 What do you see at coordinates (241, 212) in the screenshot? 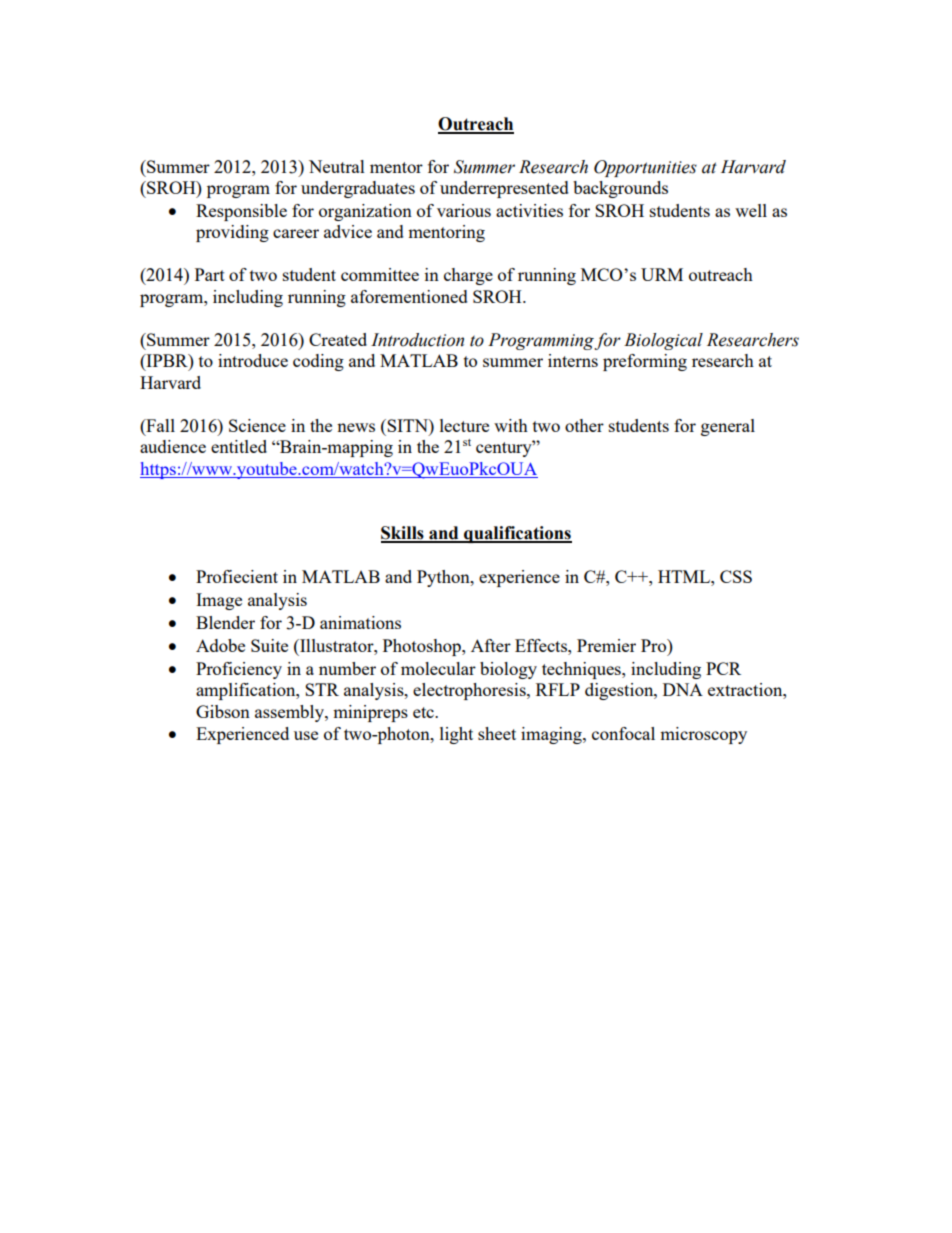
I see `Responsible` at bounding box center [241, 212].
